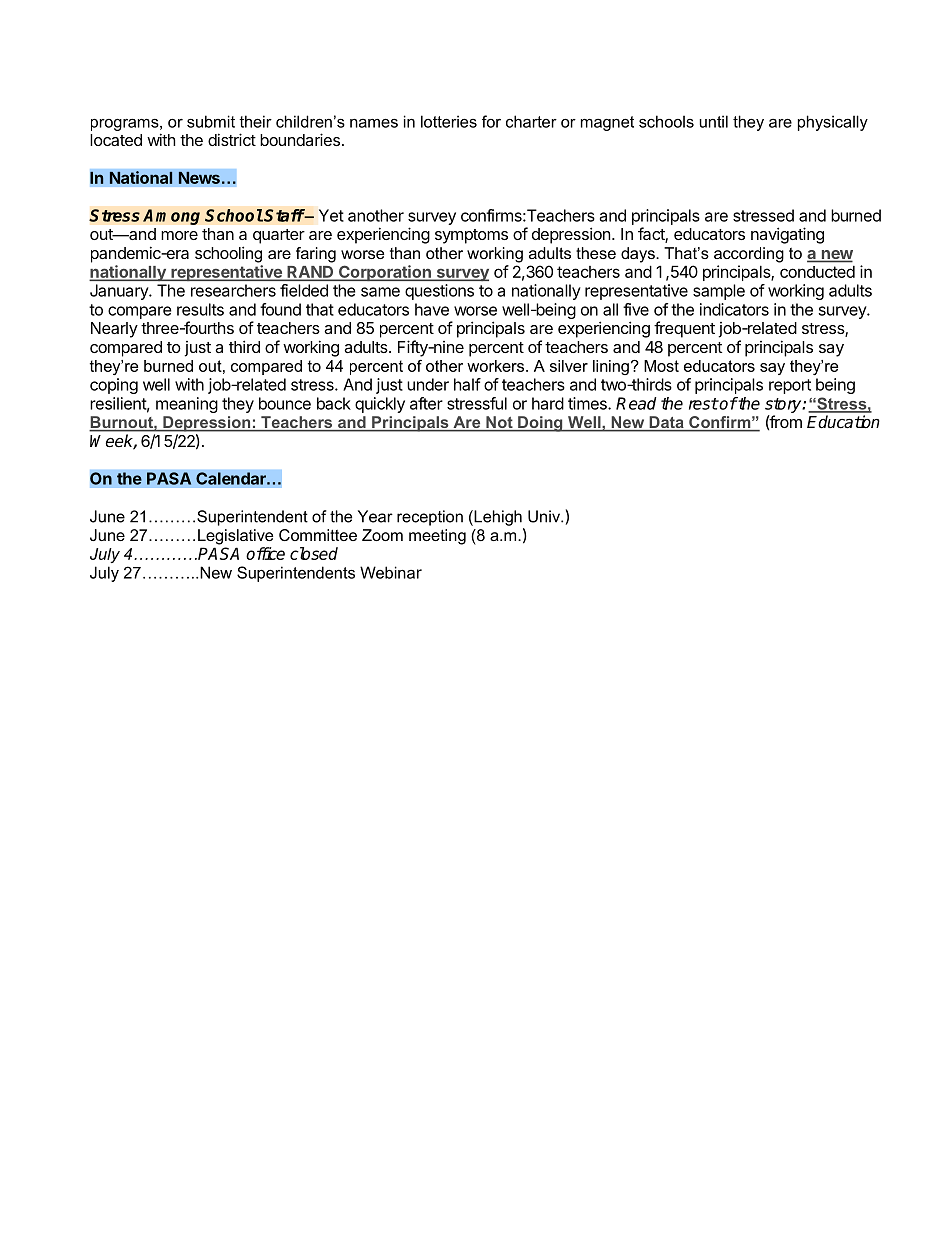 The width and height of the document is (952, 1233). I want to click on meaning, so click(187, 405).
